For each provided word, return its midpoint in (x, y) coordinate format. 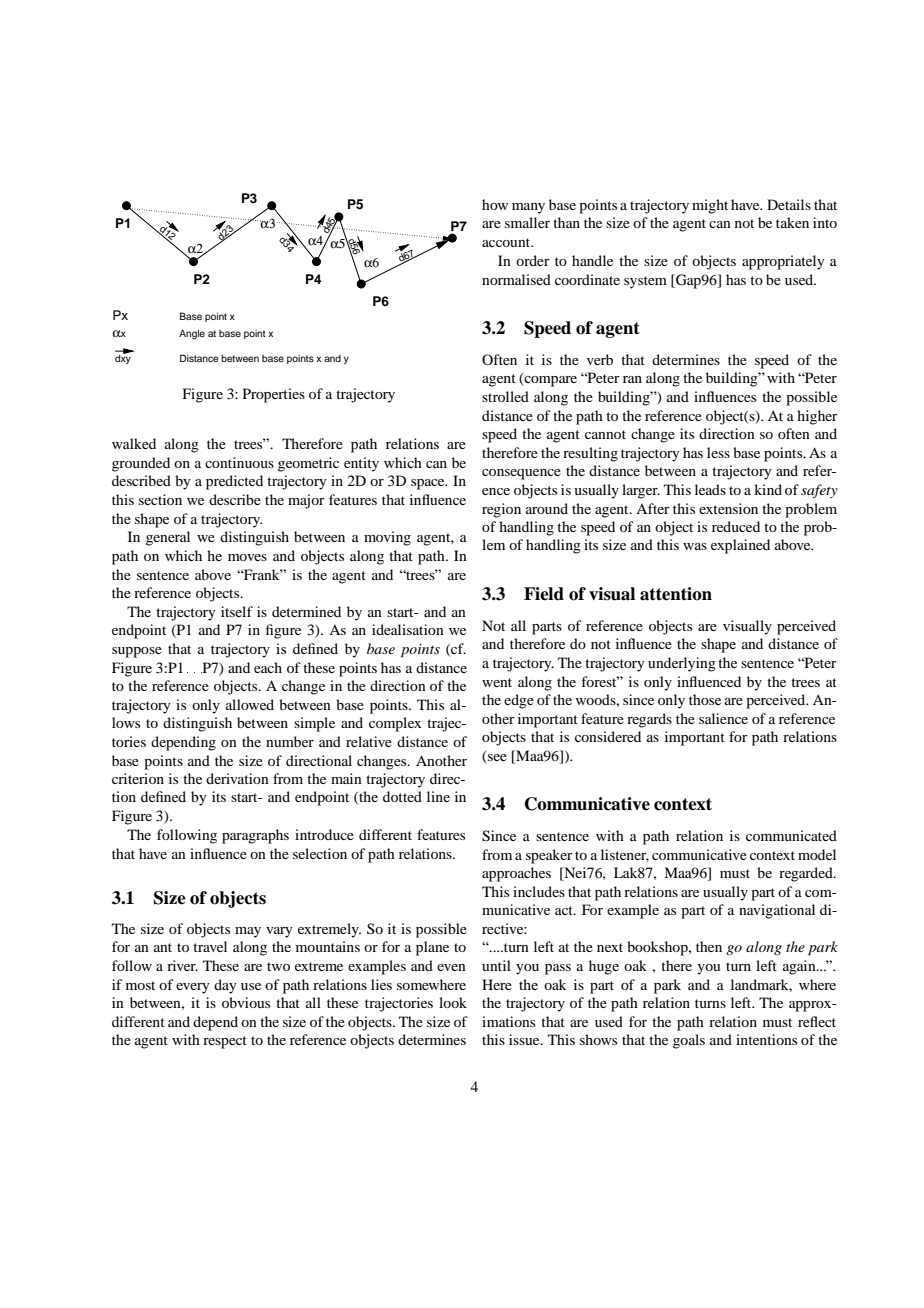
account (507, 242)
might (710, 206)
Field (544, 594)
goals (689, 1041)
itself (237, 611)
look (453, 1002)
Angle (192, 334)
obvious (246, 1002)
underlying (682, 664)
